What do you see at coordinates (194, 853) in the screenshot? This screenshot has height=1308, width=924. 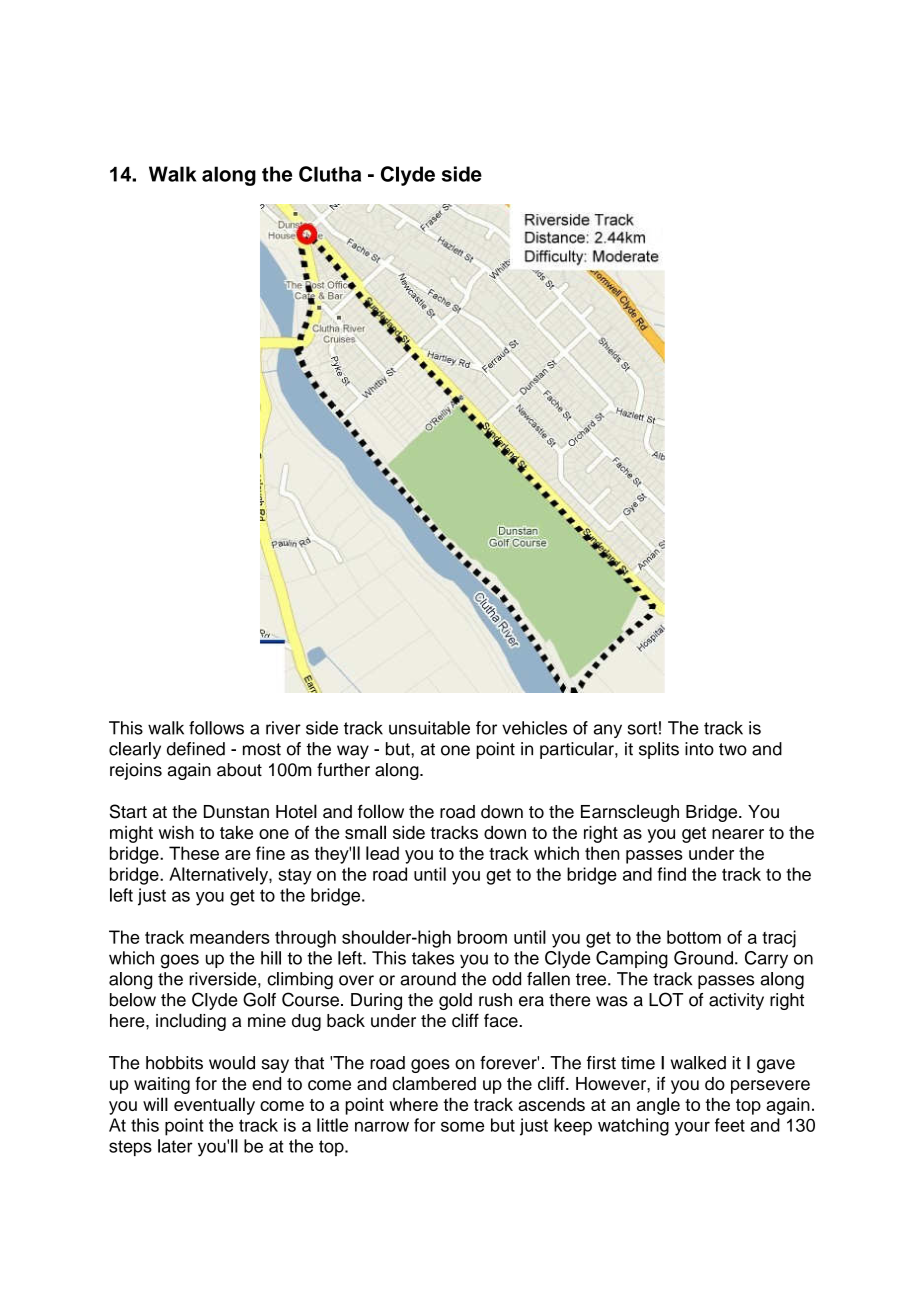 I see `These` at bounding box center [194, 853].
